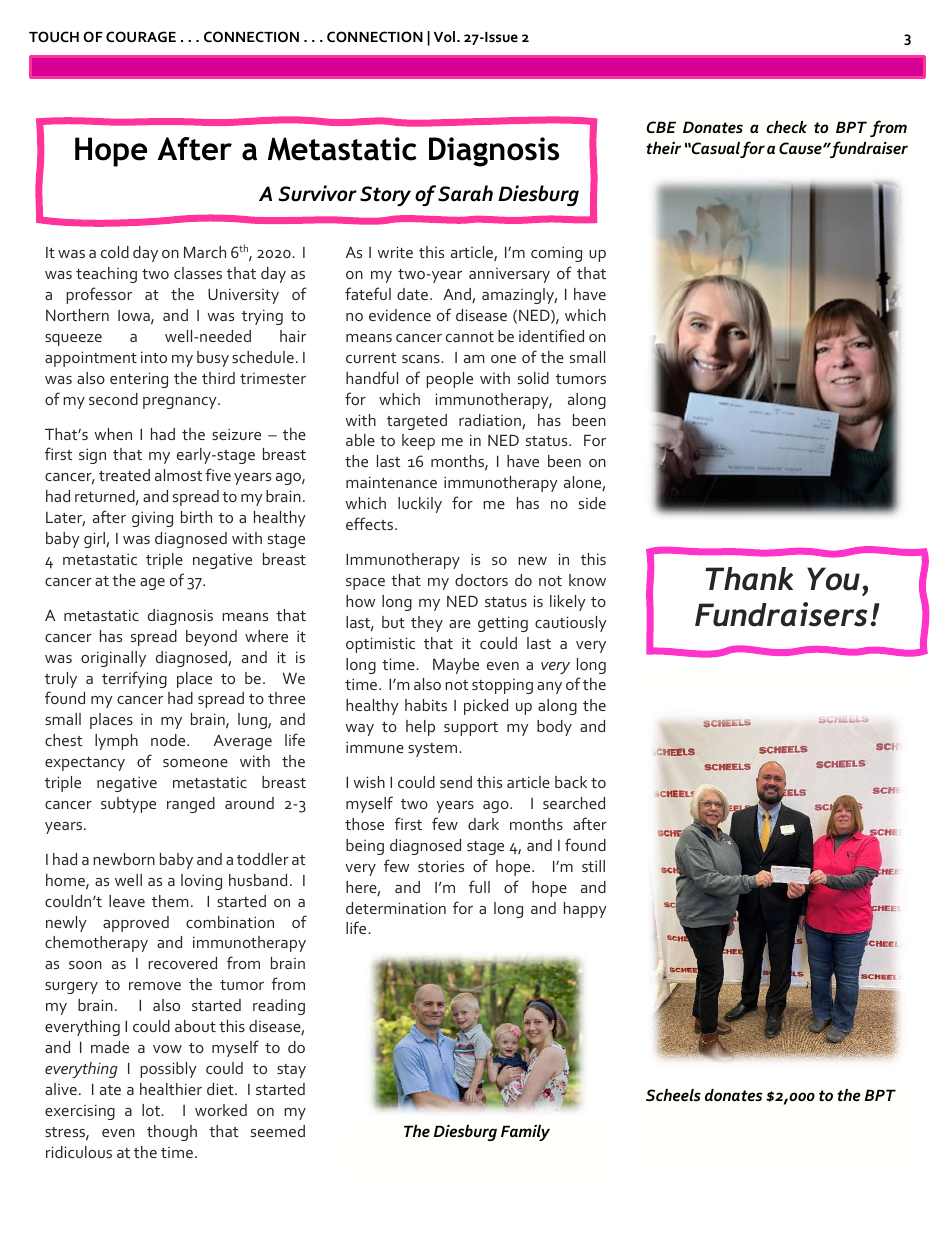  I want to click on COURAGE, so click(141, 36).
